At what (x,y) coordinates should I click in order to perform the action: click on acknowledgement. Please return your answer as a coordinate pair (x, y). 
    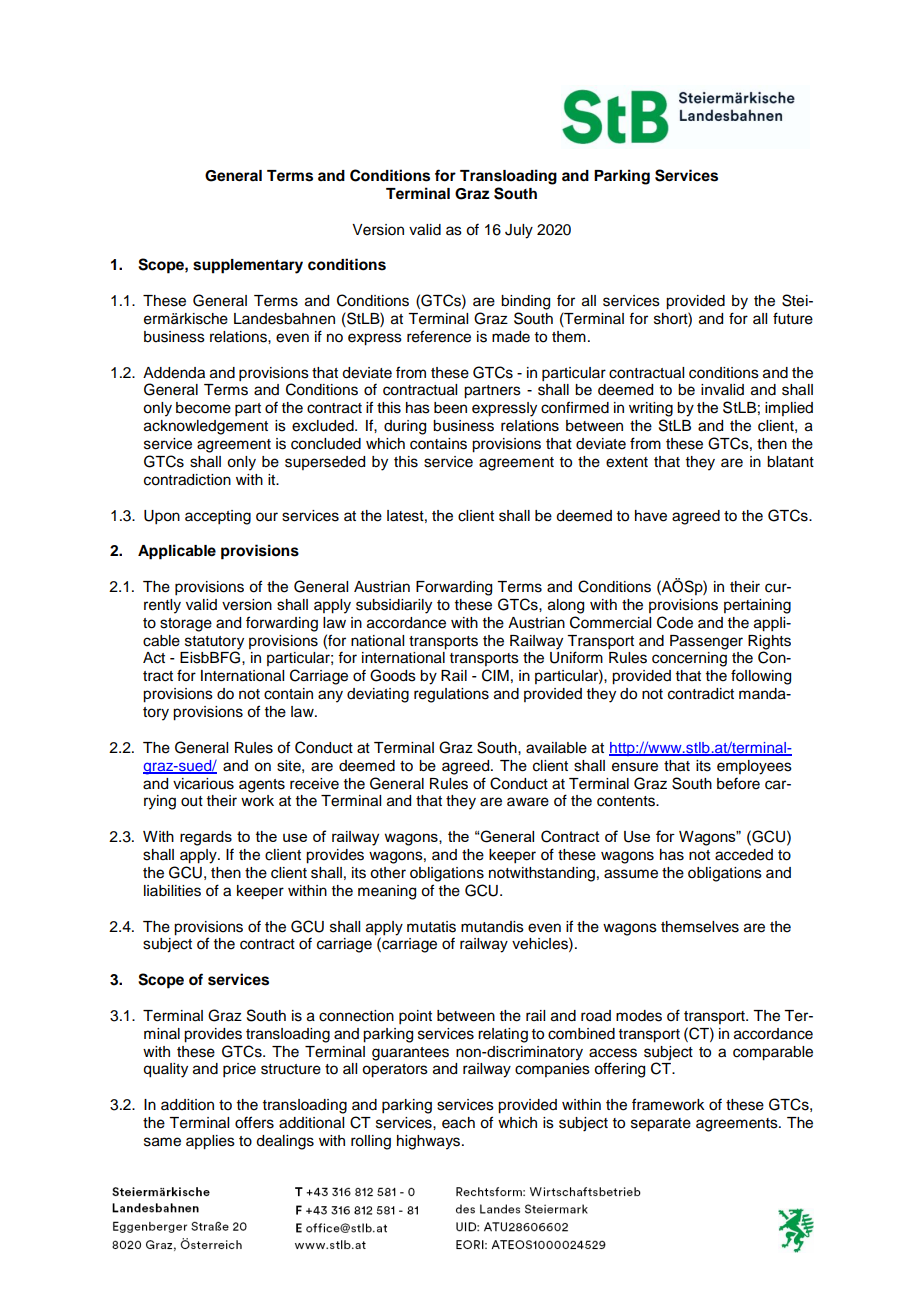
    Looking at the image, I should click on (206, 427).
